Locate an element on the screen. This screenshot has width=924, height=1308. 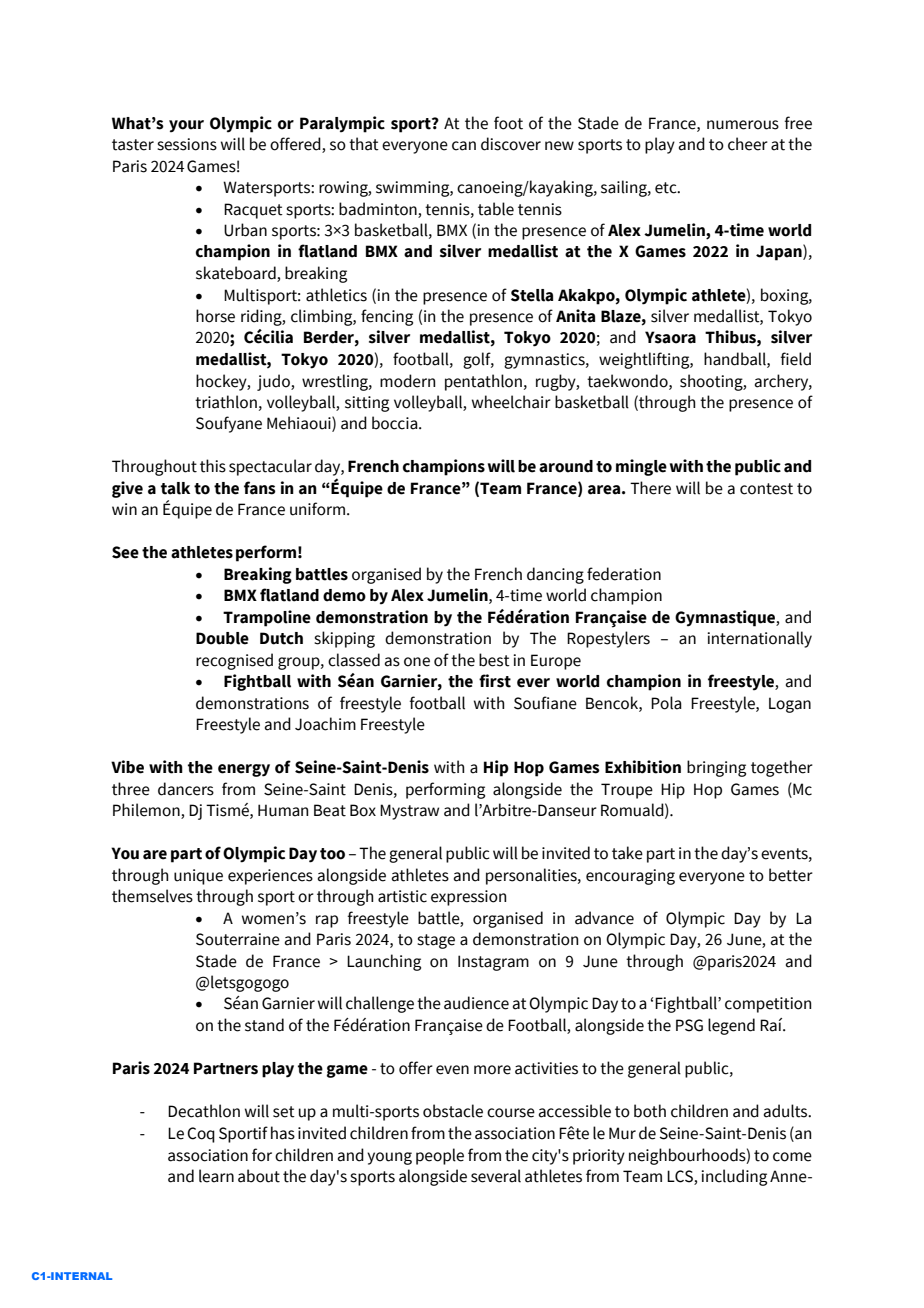
performing is located at coordinates (445, 790).
